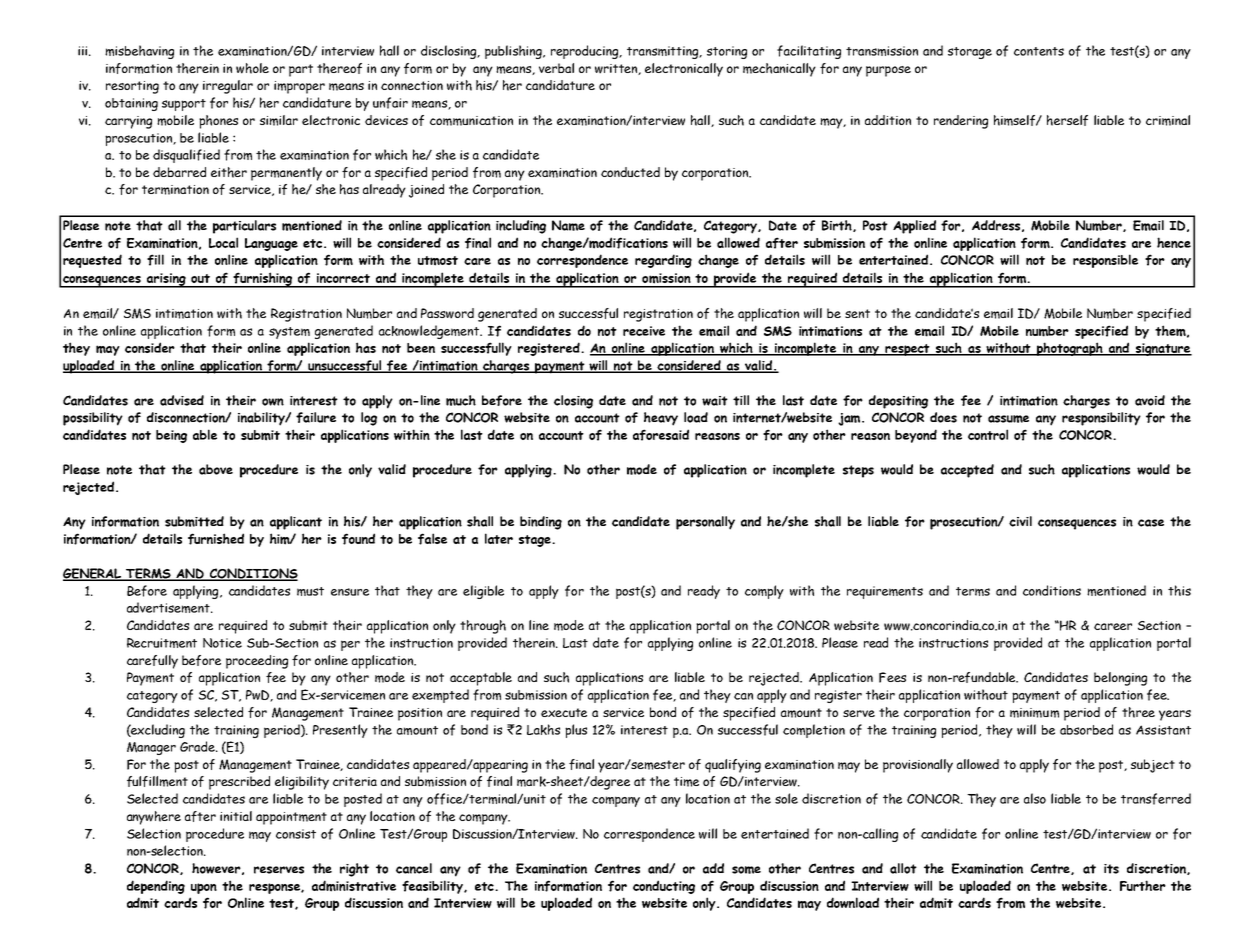 The height and width of the screenshot is (952, 1233). What do you see at coordinates (556, 68) in the screenshot?
I see `verbal` at bounding box center [556, 68].
